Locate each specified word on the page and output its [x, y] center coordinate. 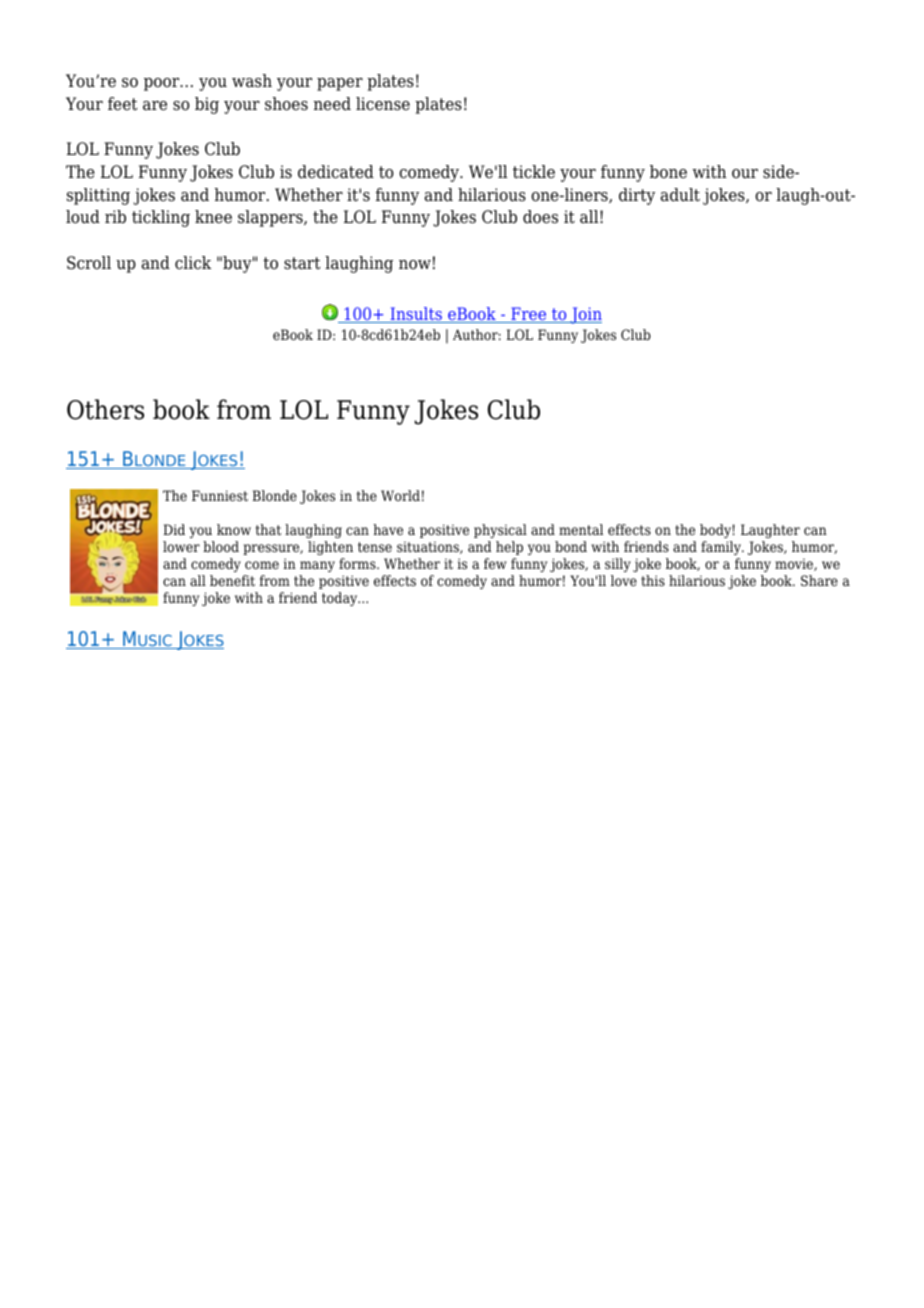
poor [163, 84]
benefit [232, 580]
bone [668, 172]
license [383, 104]
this [653, 580]
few [495, 563]
